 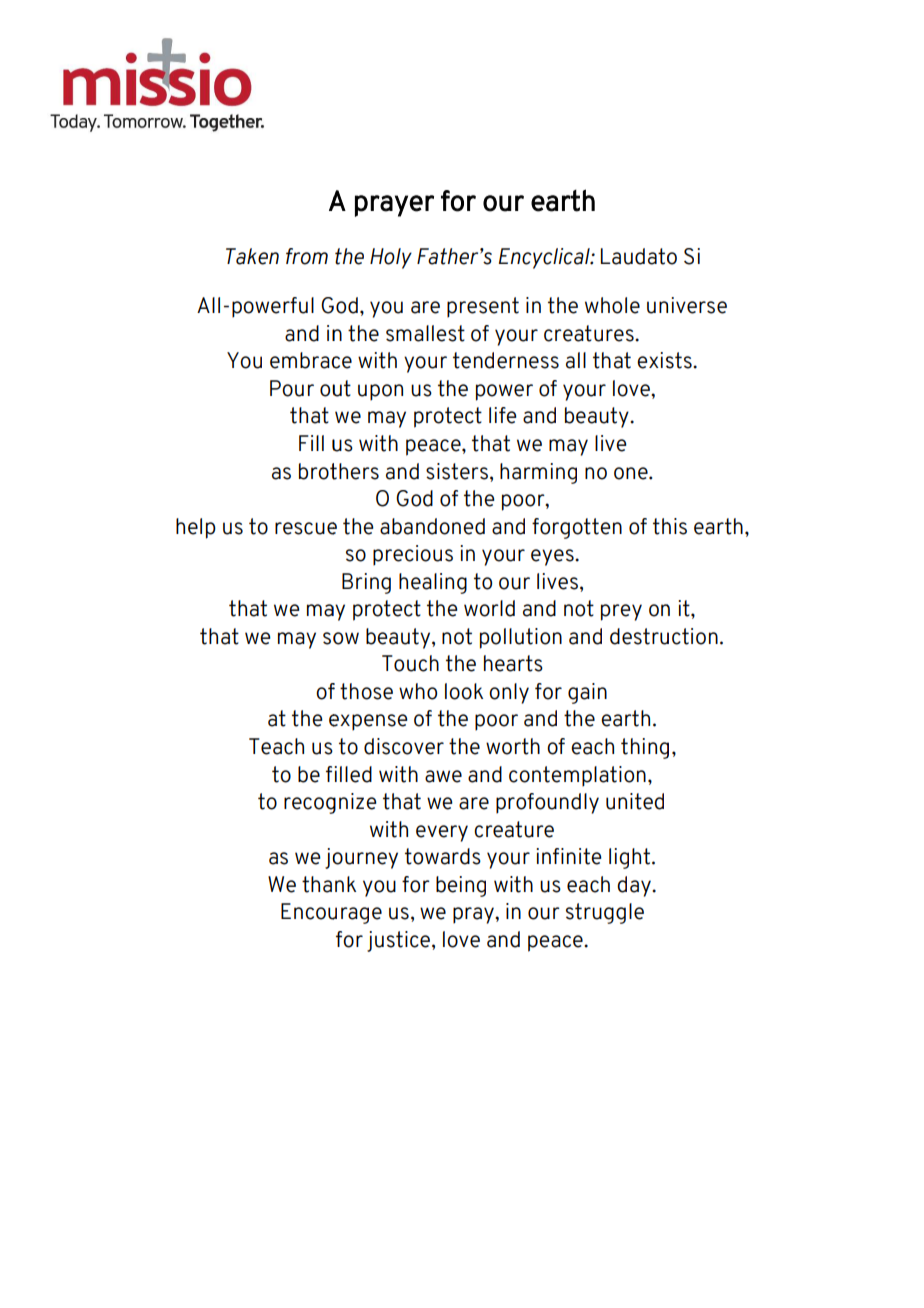 What do you see at coordinates (252, 256) in the screenshot?
I see `Taken` at bounding box center [252, 256].
